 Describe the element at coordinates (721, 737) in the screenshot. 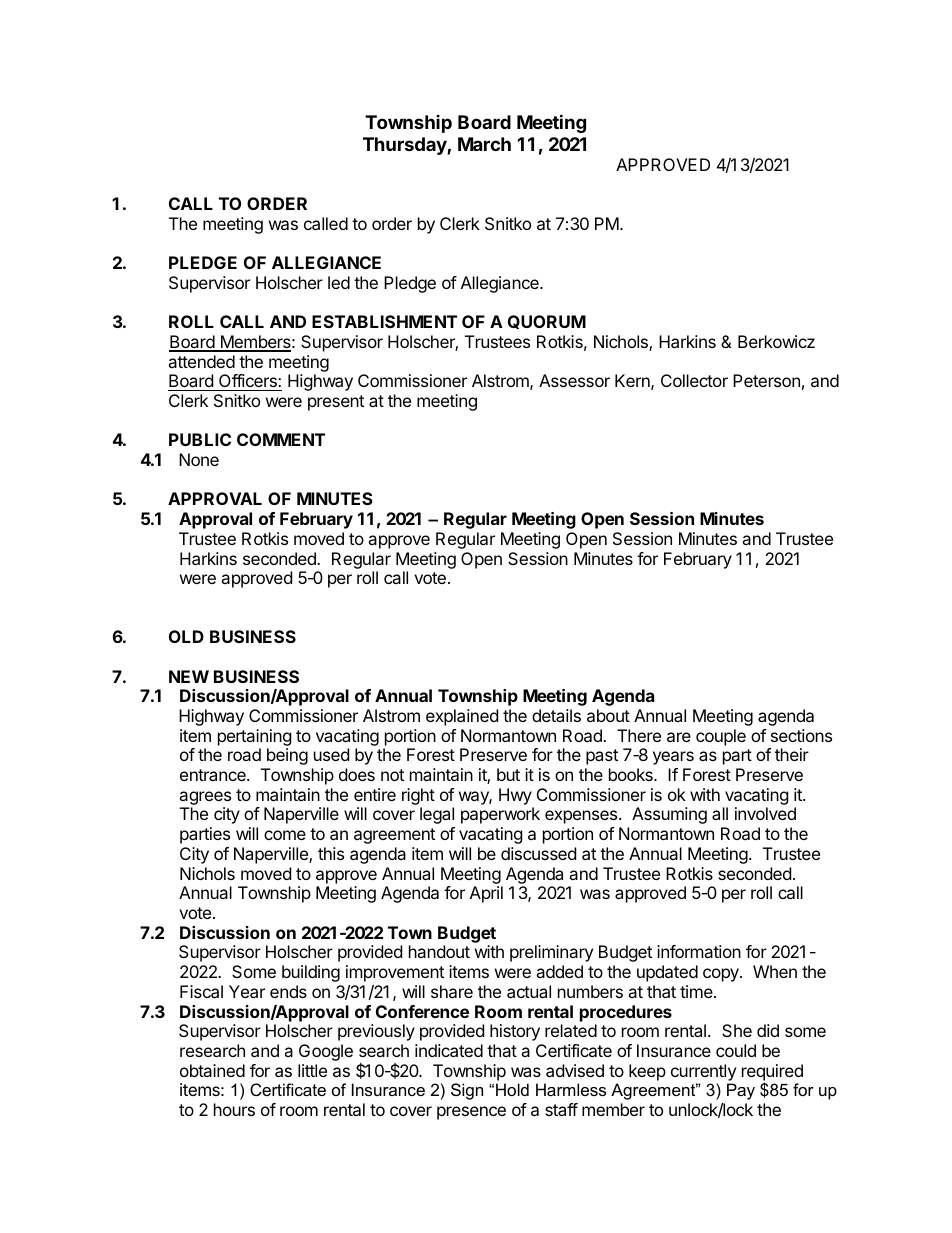

I see `couple` at that location.
